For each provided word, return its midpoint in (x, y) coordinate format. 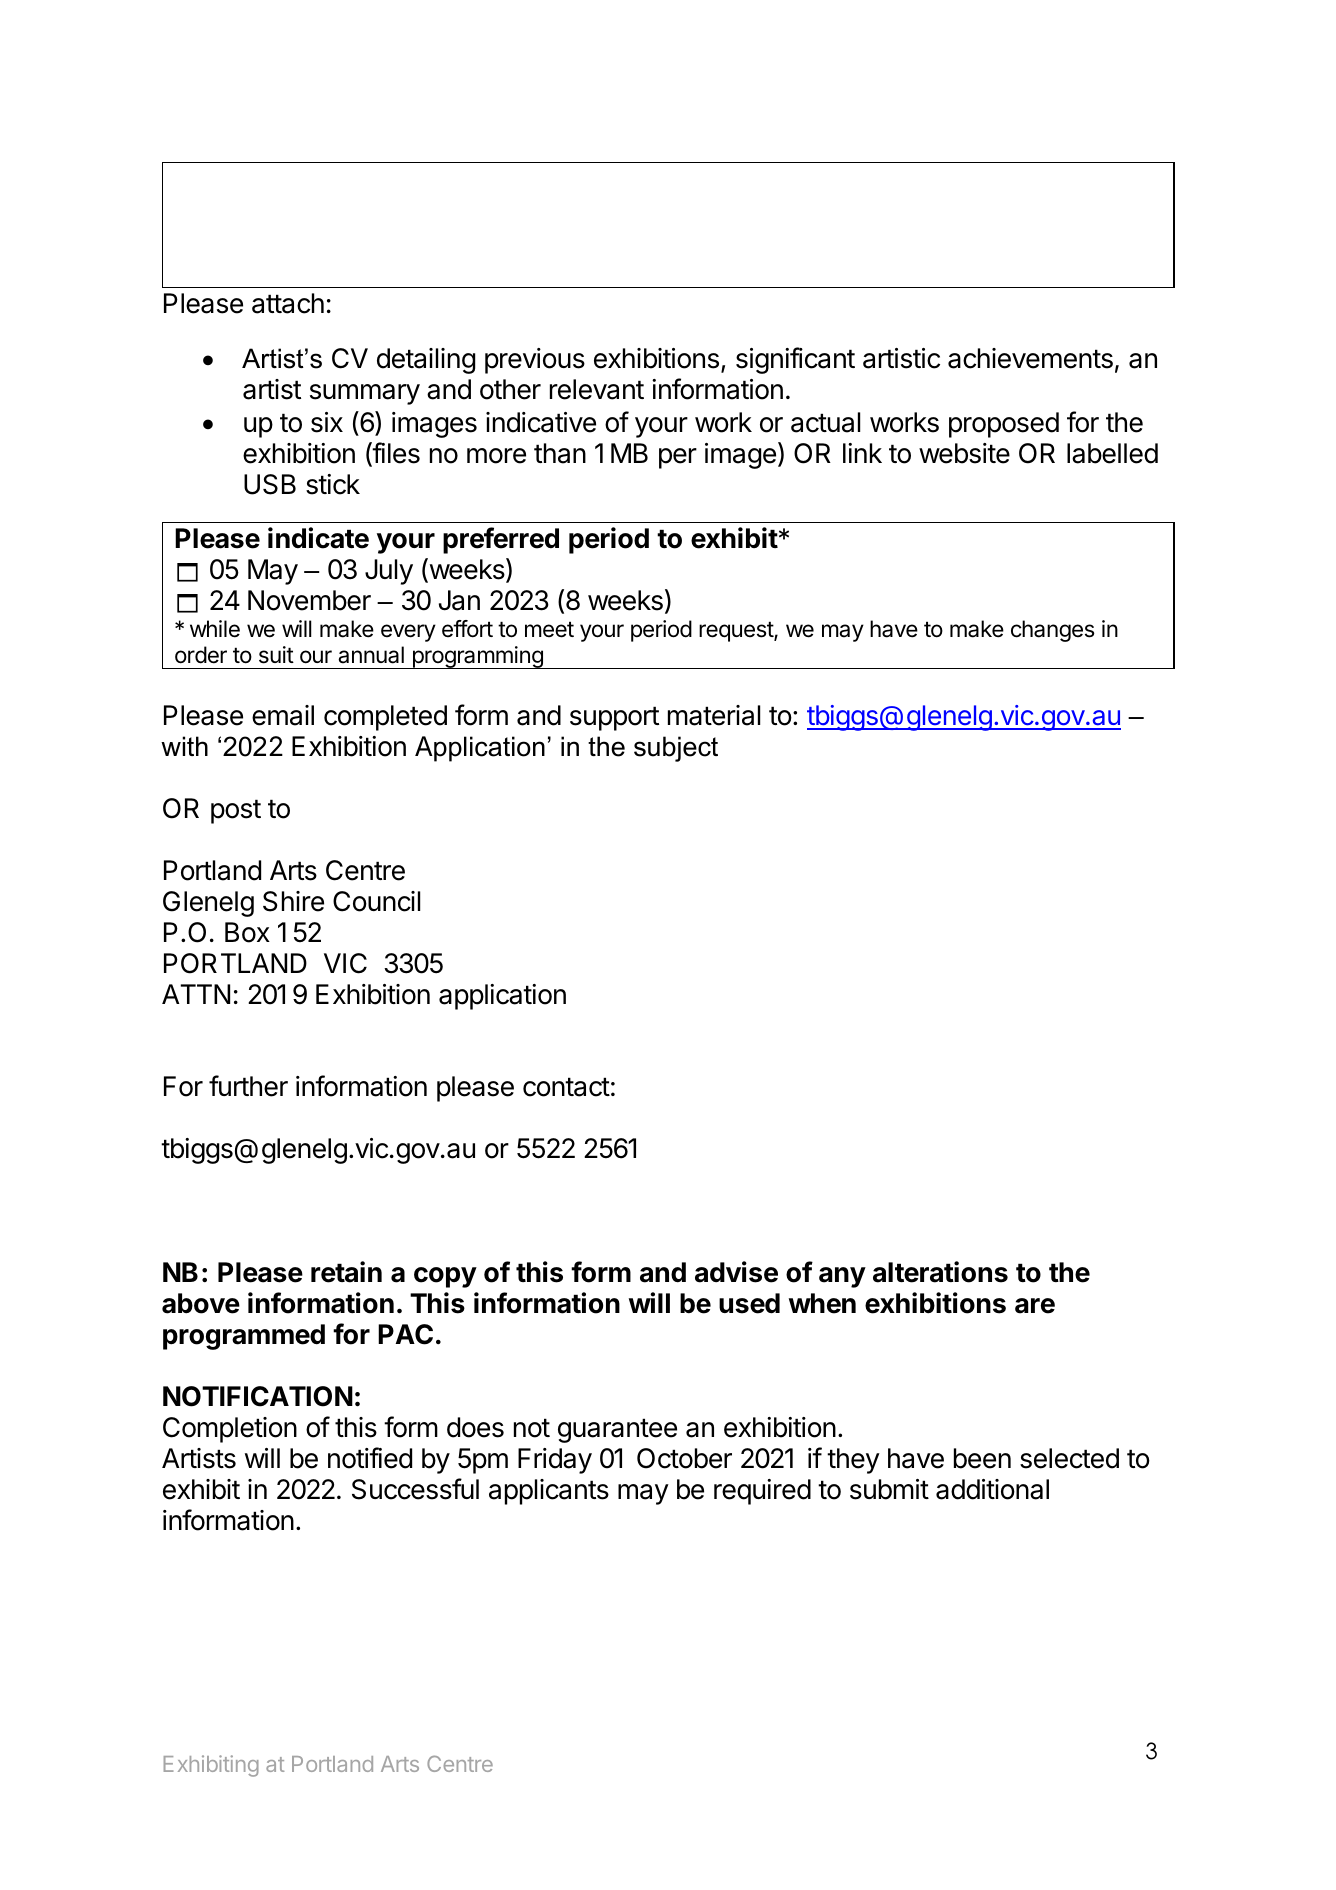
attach (288, 303)
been (982, 1458)
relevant (597, 389)
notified (370, 1458)
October (684, 1458)
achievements (1030, 358)
